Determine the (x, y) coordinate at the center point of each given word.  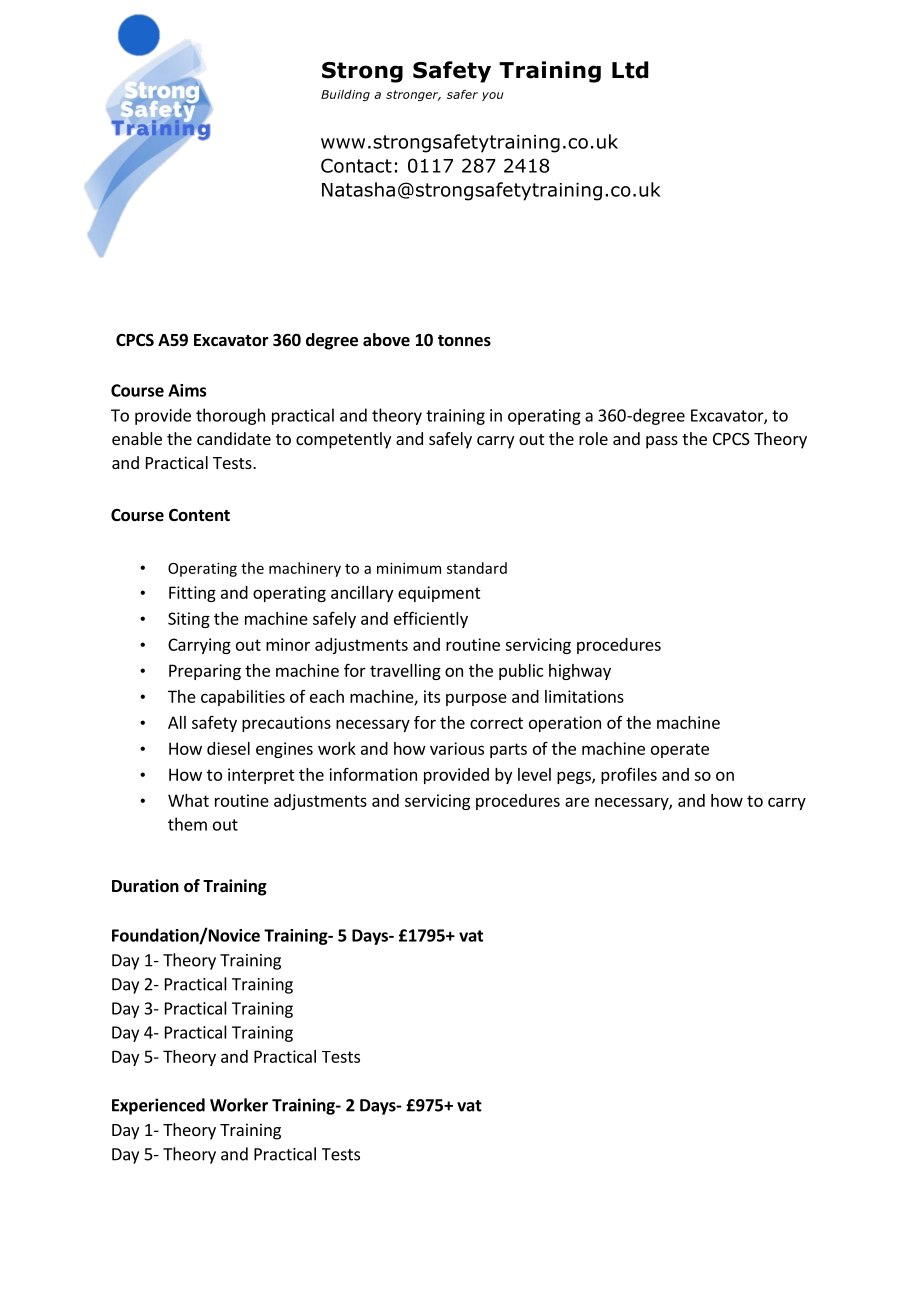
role (593, 438)
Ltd (630, 70)
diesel (228, 748)
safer (462, 94)
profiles (629, 776)
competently (343, 440)
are (577, 802)
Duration (145, 886)
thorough (230, 416)
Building (345, 95)
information (373, 774)
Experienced (158, 1106)
